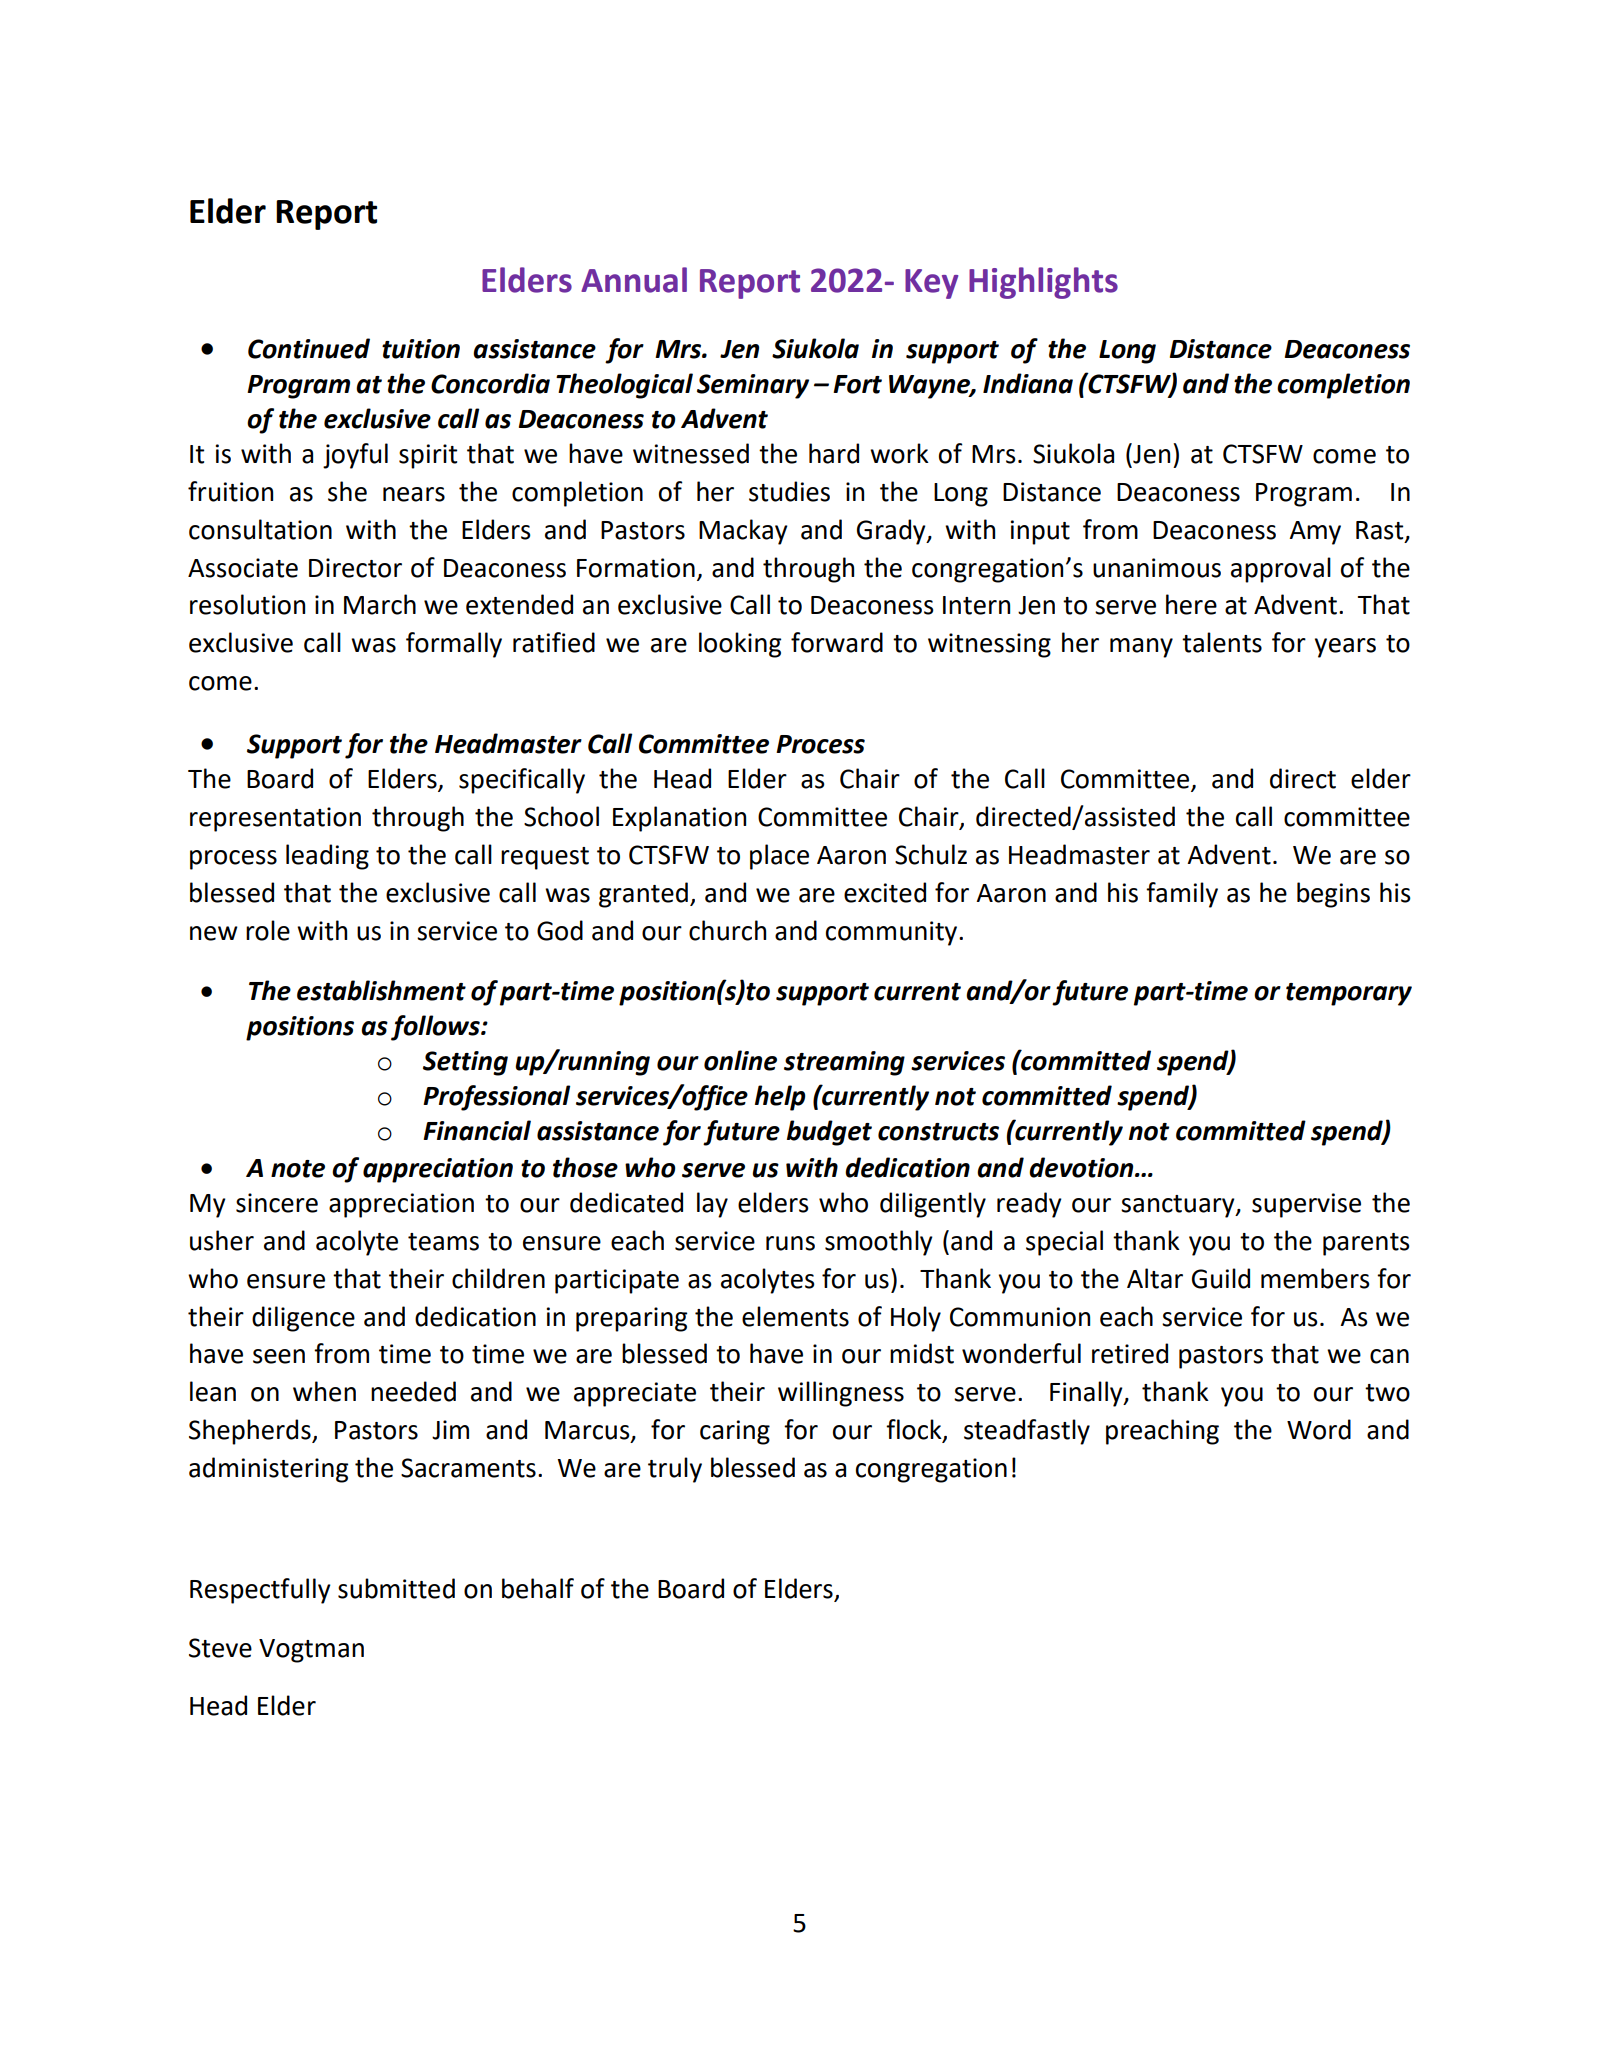 The width and height of the image is (1599, 2069). Describe the element at coordinates (1043, 283) in the image. I see `Highlights` at that location.
